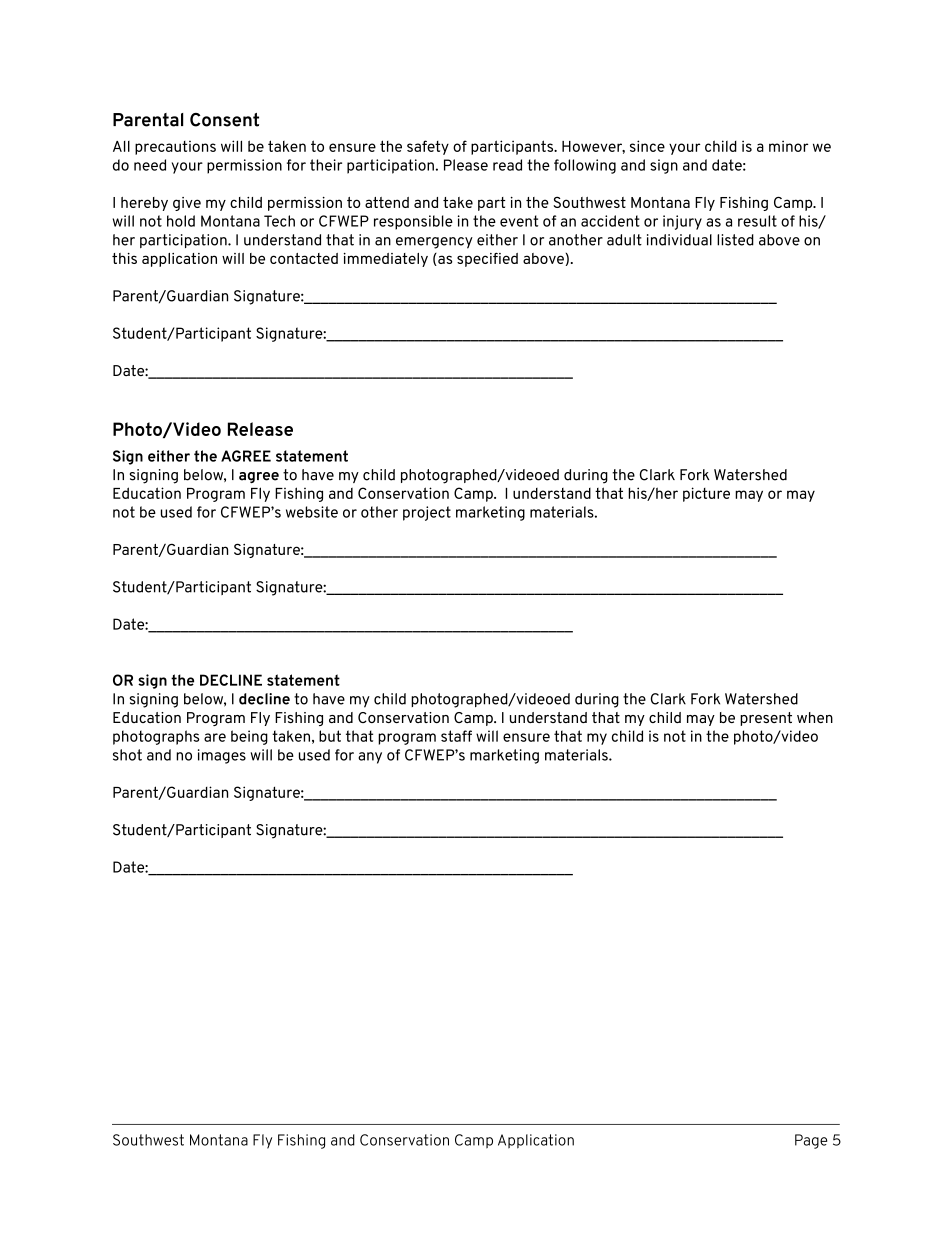 The image size is (952, 1233). Describe the element at coordinates (456, 736) in the page. I see `staff` at that location.
